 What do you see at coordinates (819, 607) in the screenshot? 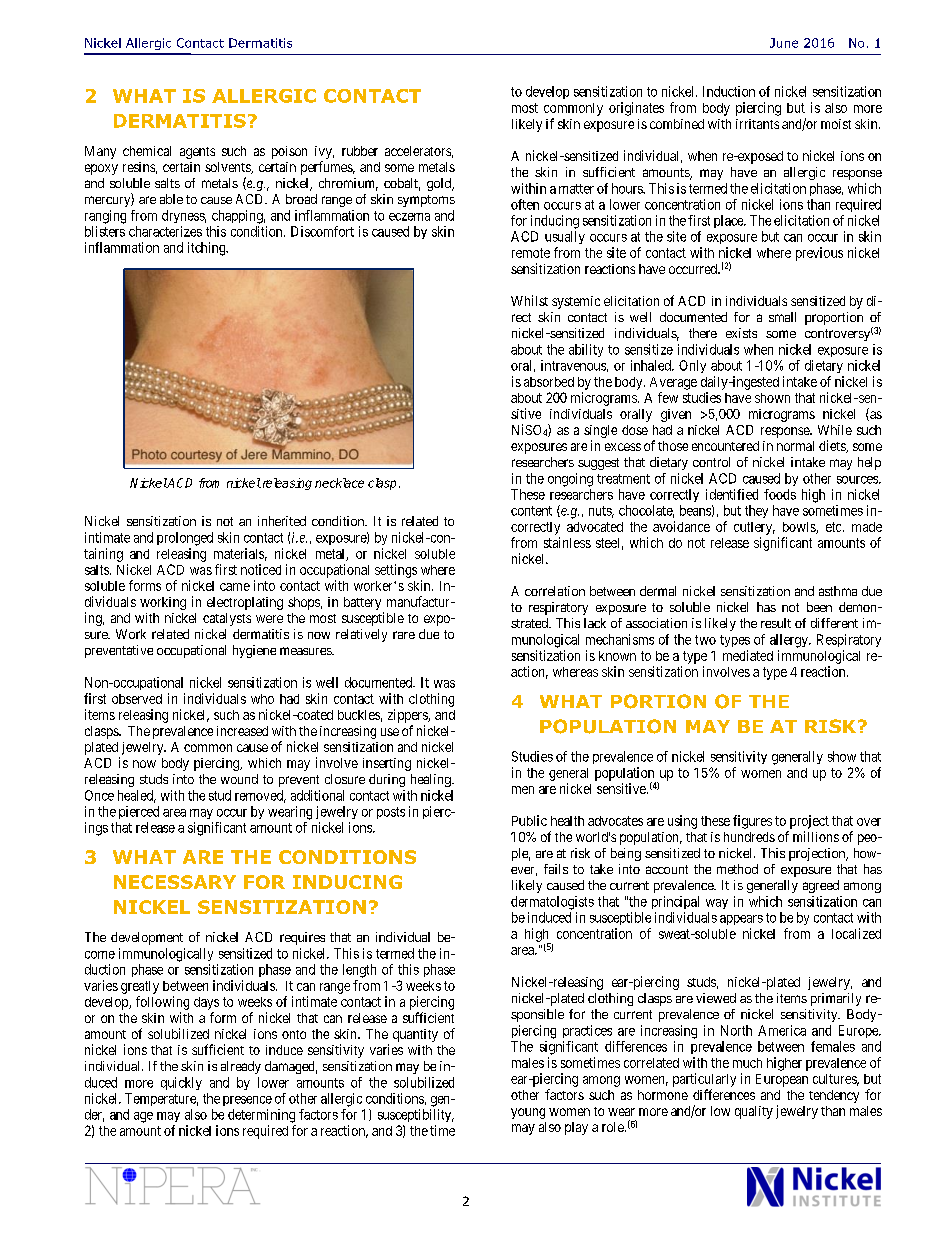
I see `been` at bounding box center [819, 607].
